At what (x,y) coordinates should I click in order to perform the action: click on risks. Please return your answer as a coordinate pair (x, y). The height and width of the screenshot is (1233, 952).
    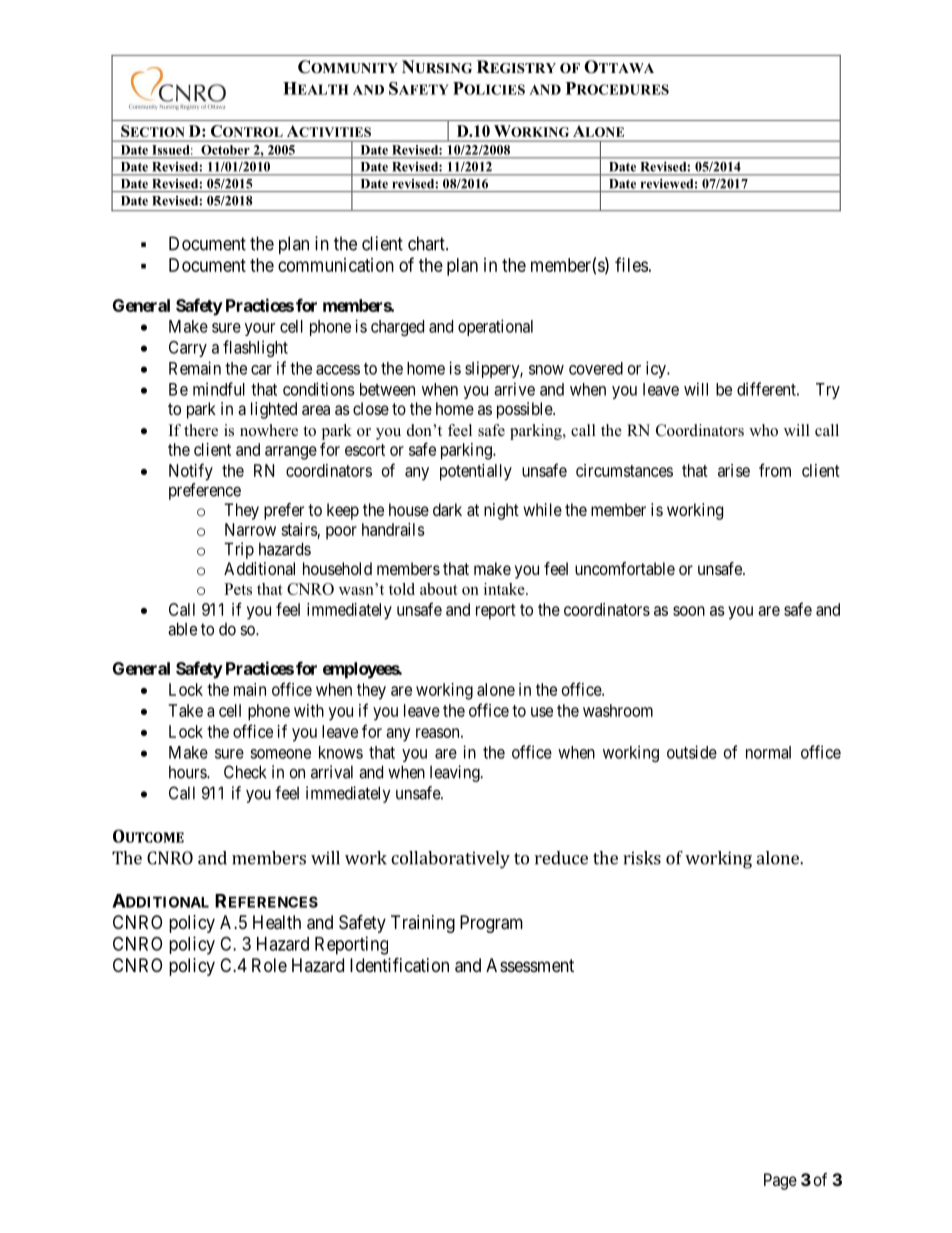
    Looking at the image, I should click on (642, 858).
